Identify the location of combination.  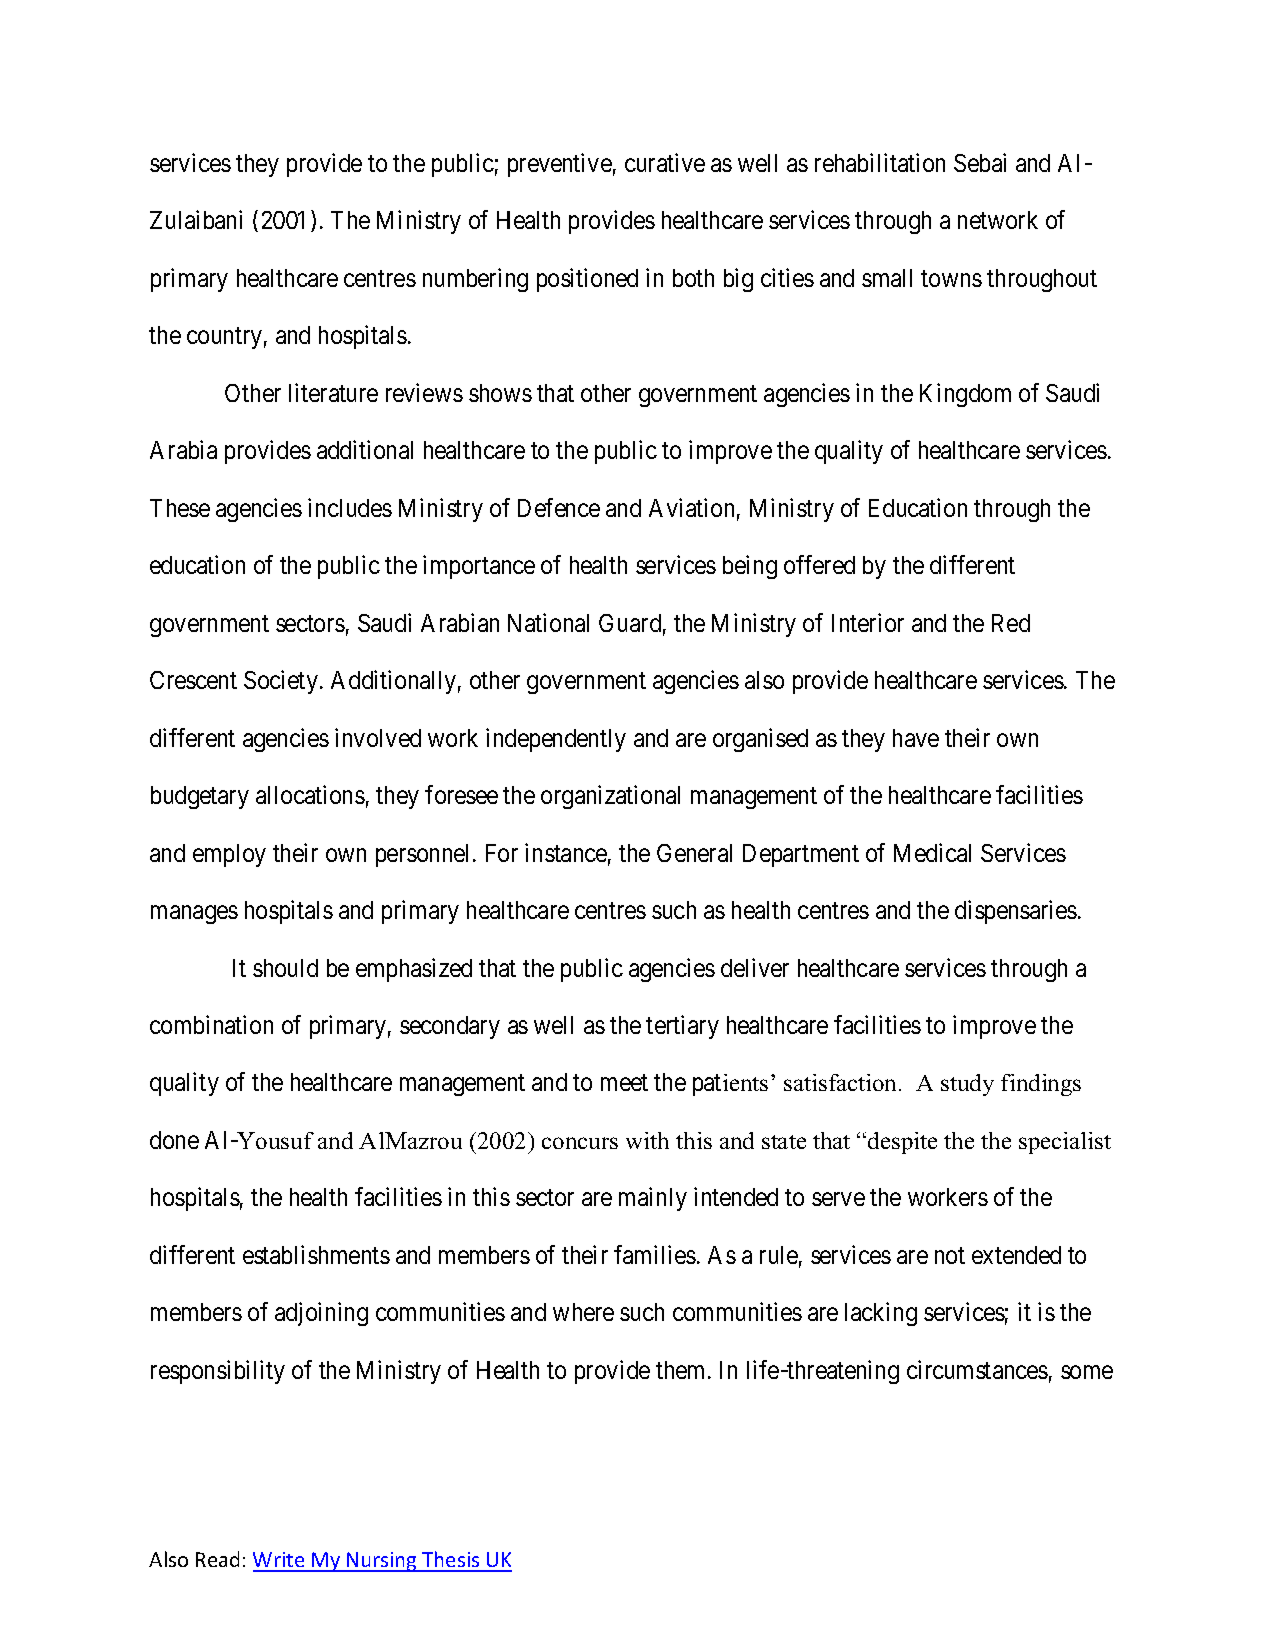
(211, 1024).
